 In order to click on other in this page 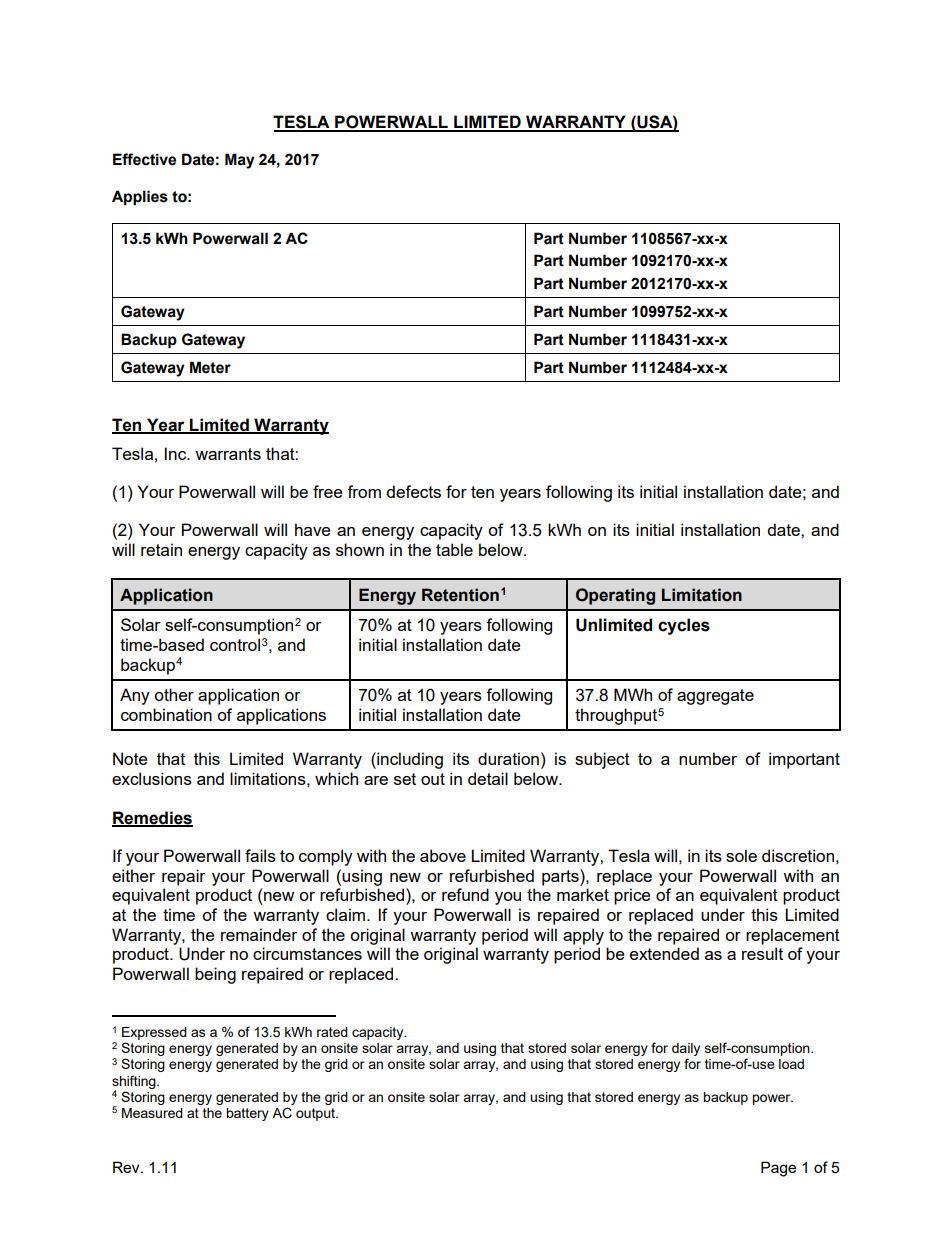, I will do `click(174, 694)`.
